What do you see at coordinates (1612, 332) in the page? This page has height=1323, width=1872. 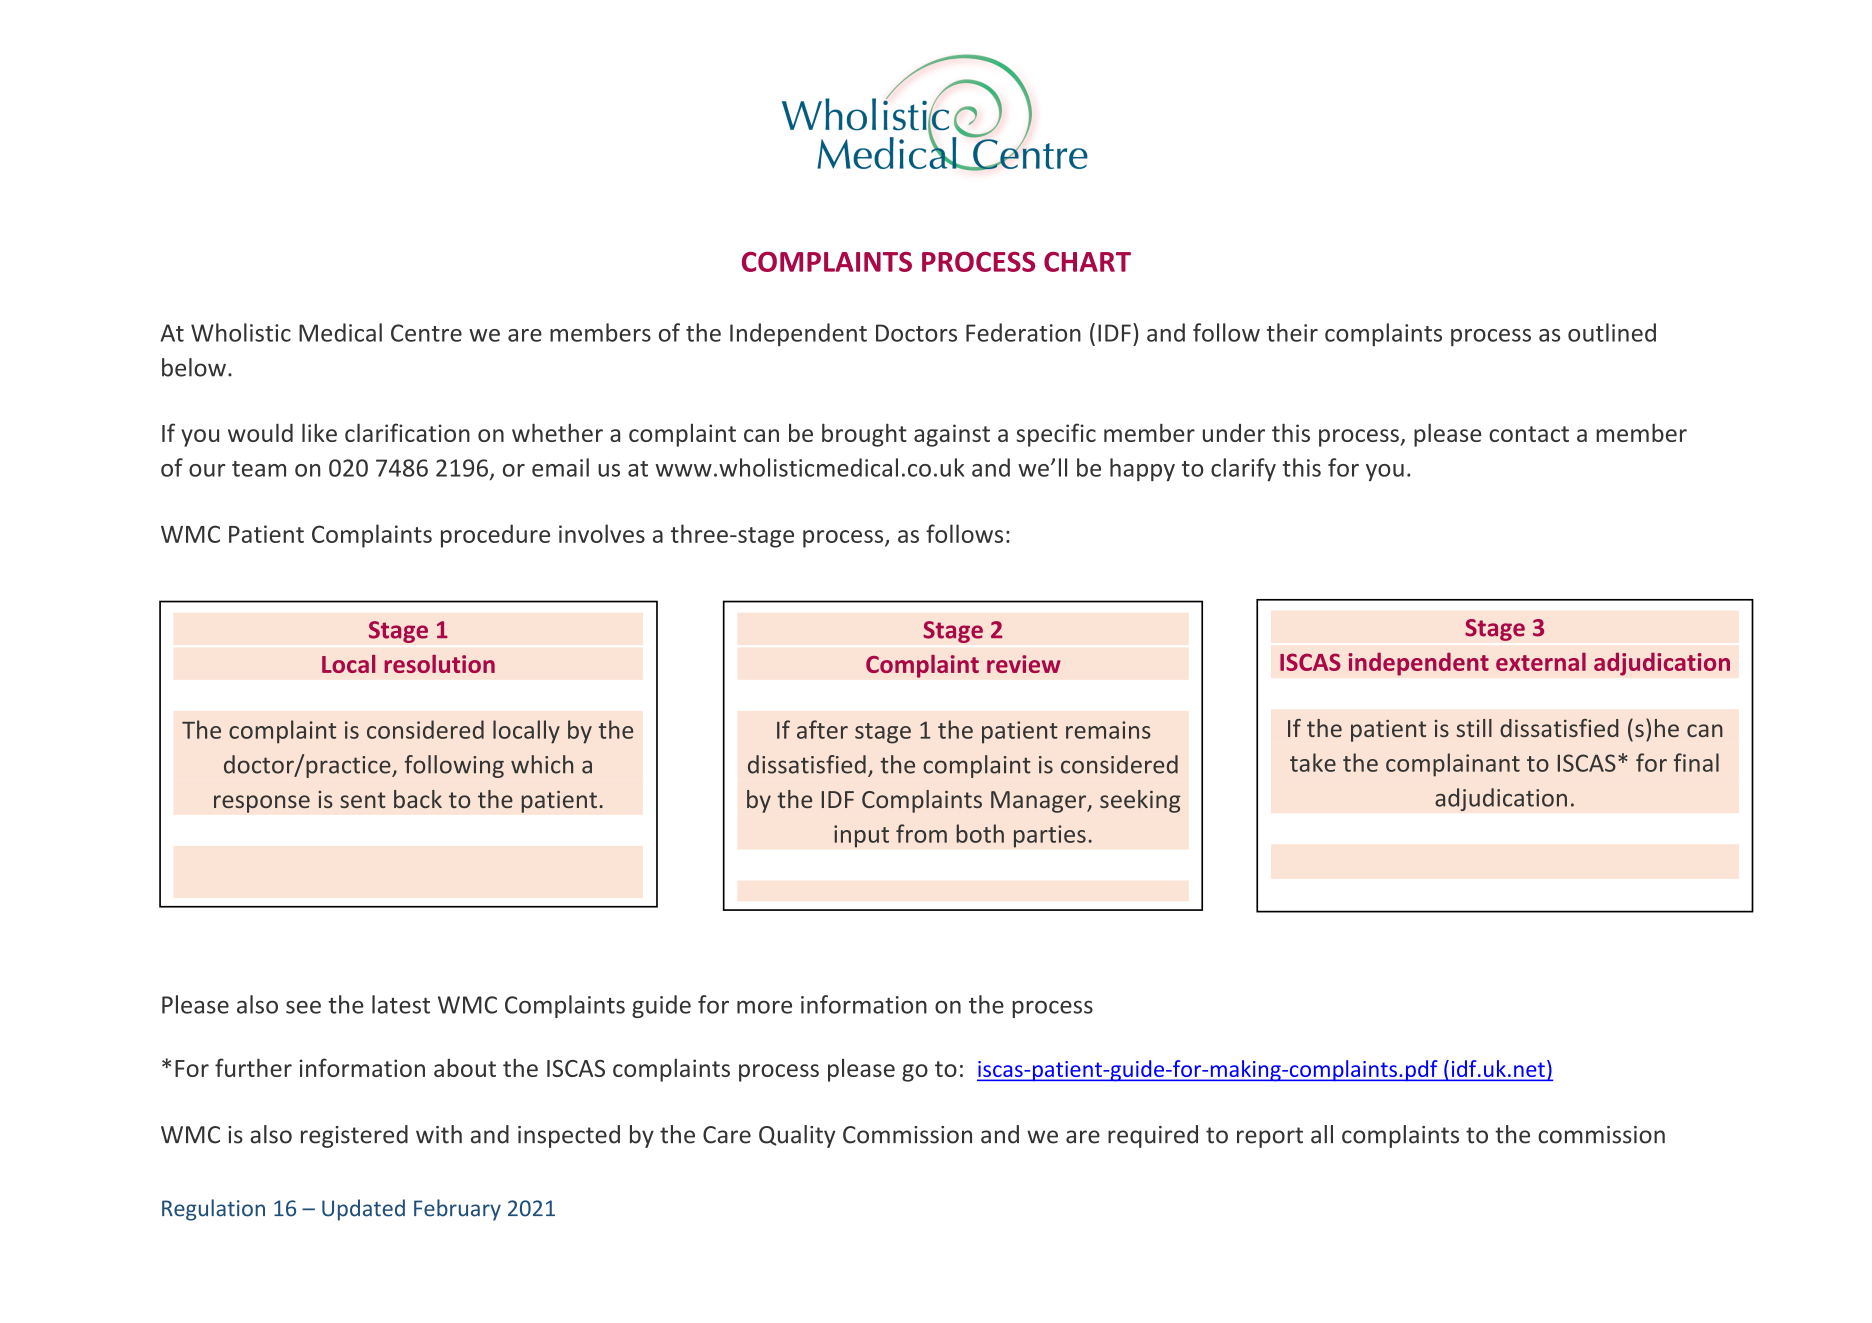 I see `outlined` at bounding box center [1612, 332].
